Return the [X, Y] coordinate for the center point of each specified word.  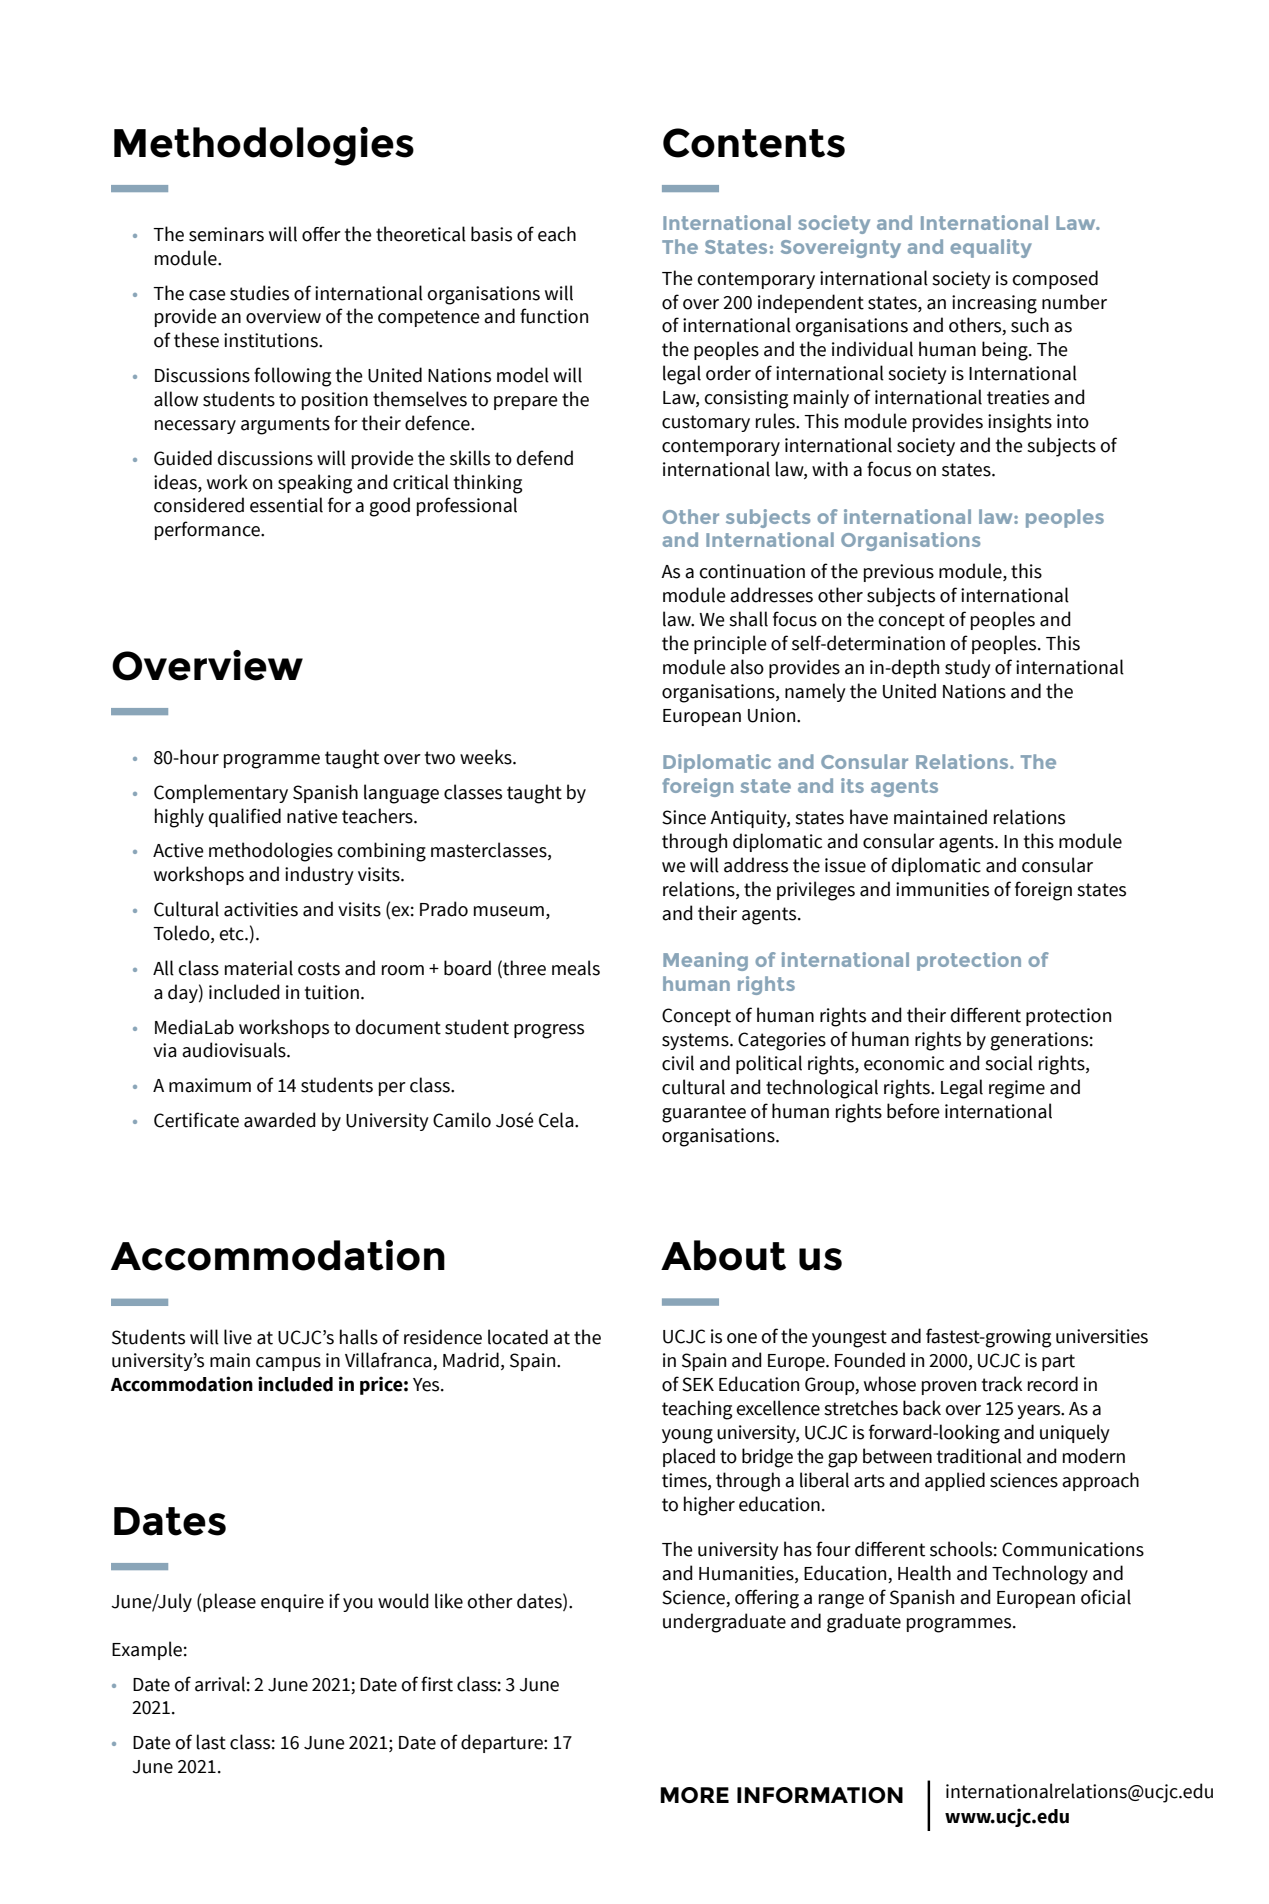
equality [991, 248]
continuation [752, 571]
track [1002, 1384]
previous [899, 573]
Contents [754, 143]
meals [576, 968]
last [211, 1742]
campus [288, 1364]
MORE [694, 1795]
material [259, 968]
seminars [226, 234]
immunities [942, 889]
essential [286, 505]
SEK [698, 1384]
